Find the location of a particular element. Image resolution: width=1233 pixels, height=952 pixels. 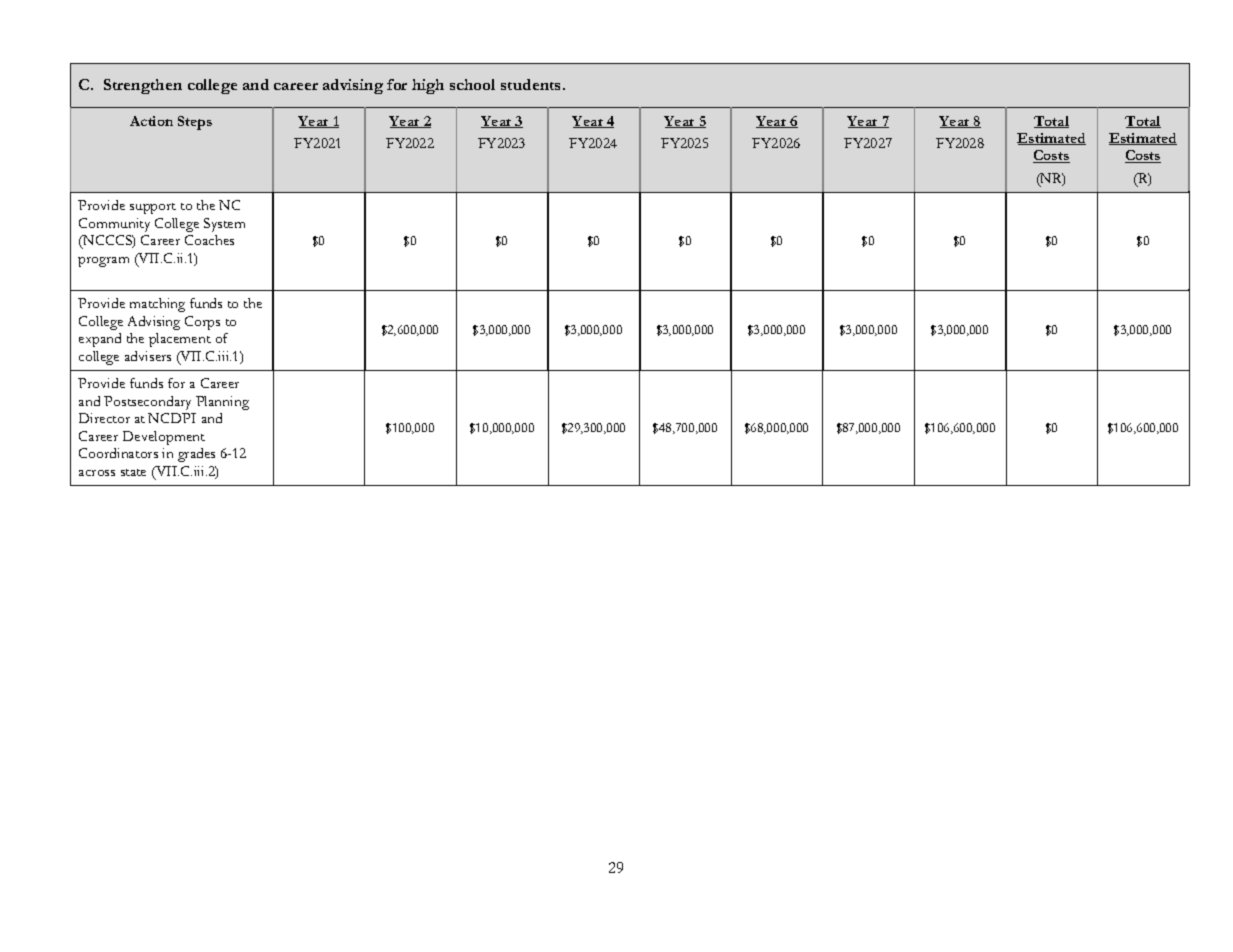

students is located at coordinates (532, 84).
